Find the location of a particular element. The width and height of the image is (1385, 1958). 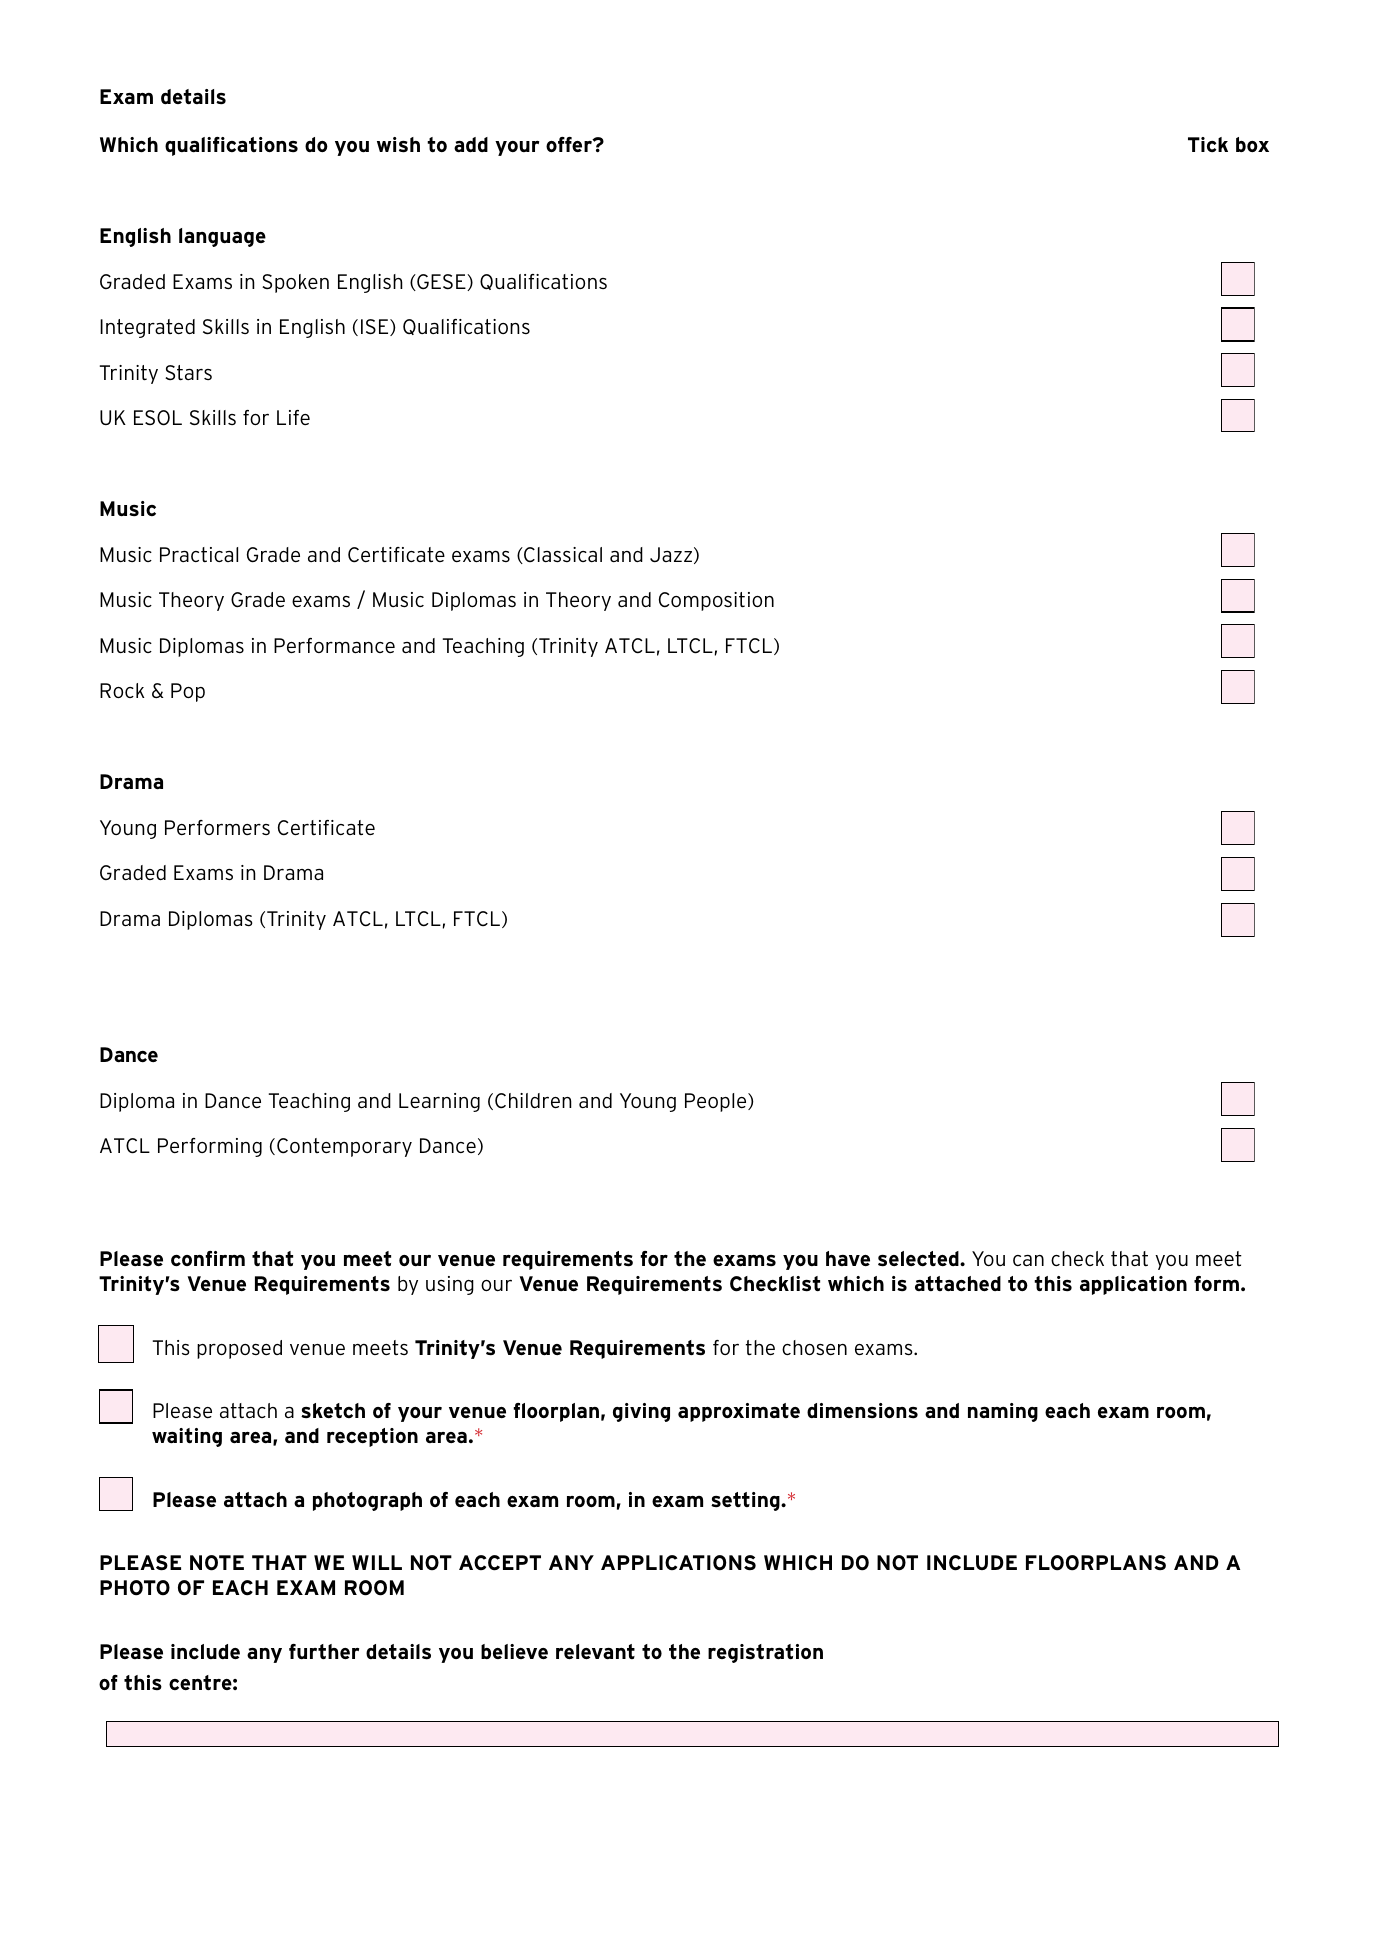

People is located at coordinates (717, 1102).
